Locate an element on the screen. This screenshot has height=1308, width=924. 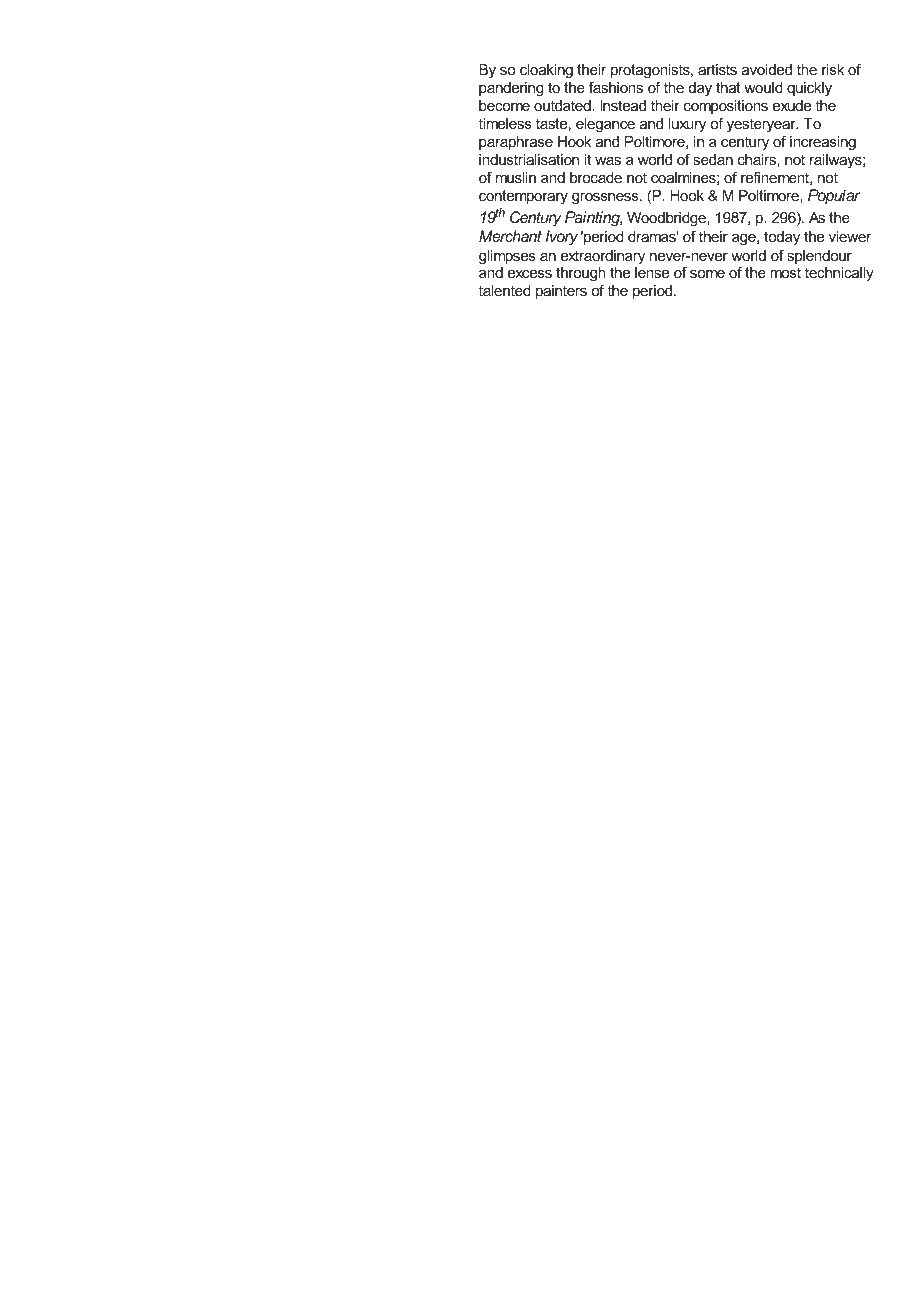
artists is located at coordinates (717, 69).
